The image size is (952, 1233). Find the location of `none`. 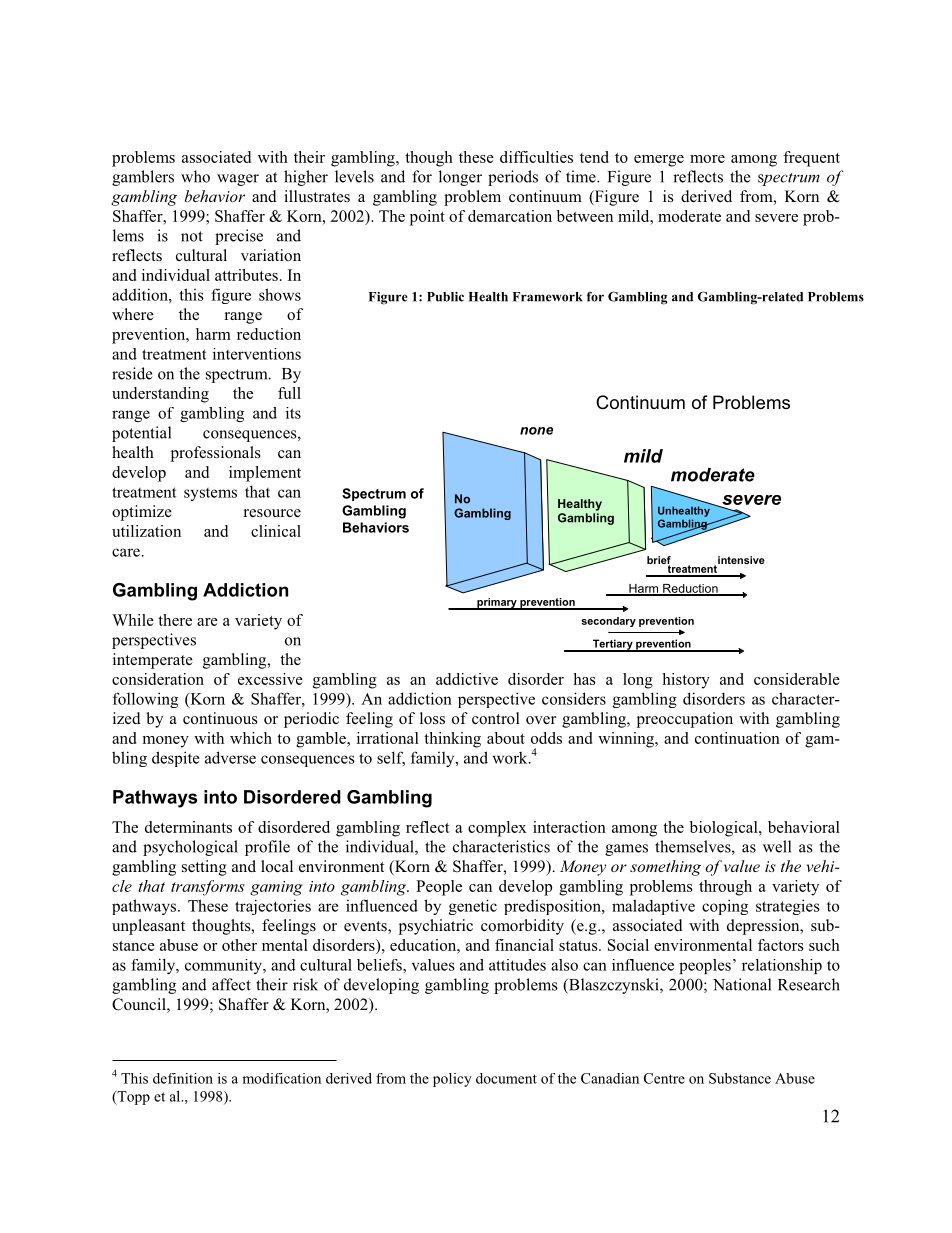

none is located at coordinates (536, 431).
